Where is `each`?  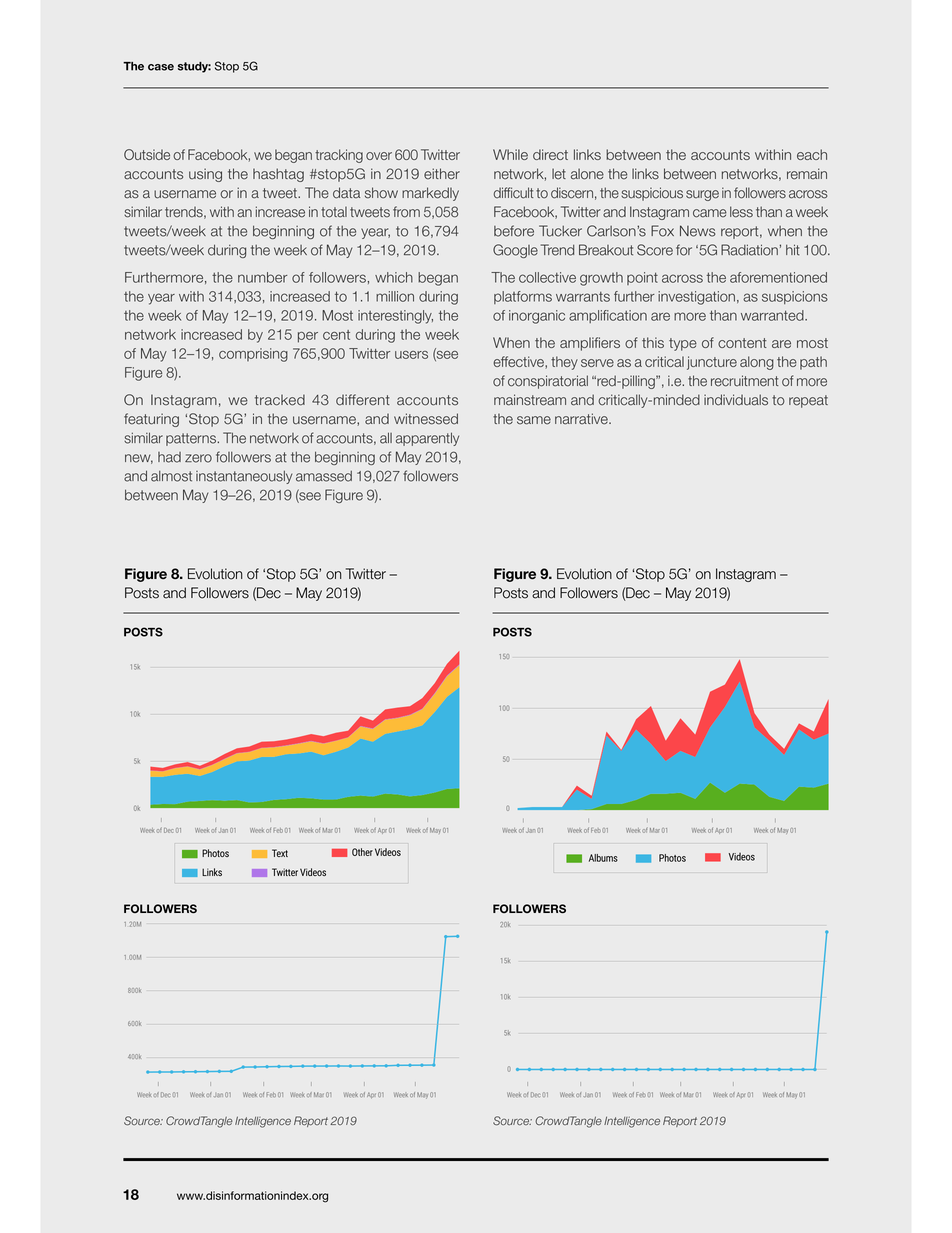
each is located at coordinates (812, 154).
